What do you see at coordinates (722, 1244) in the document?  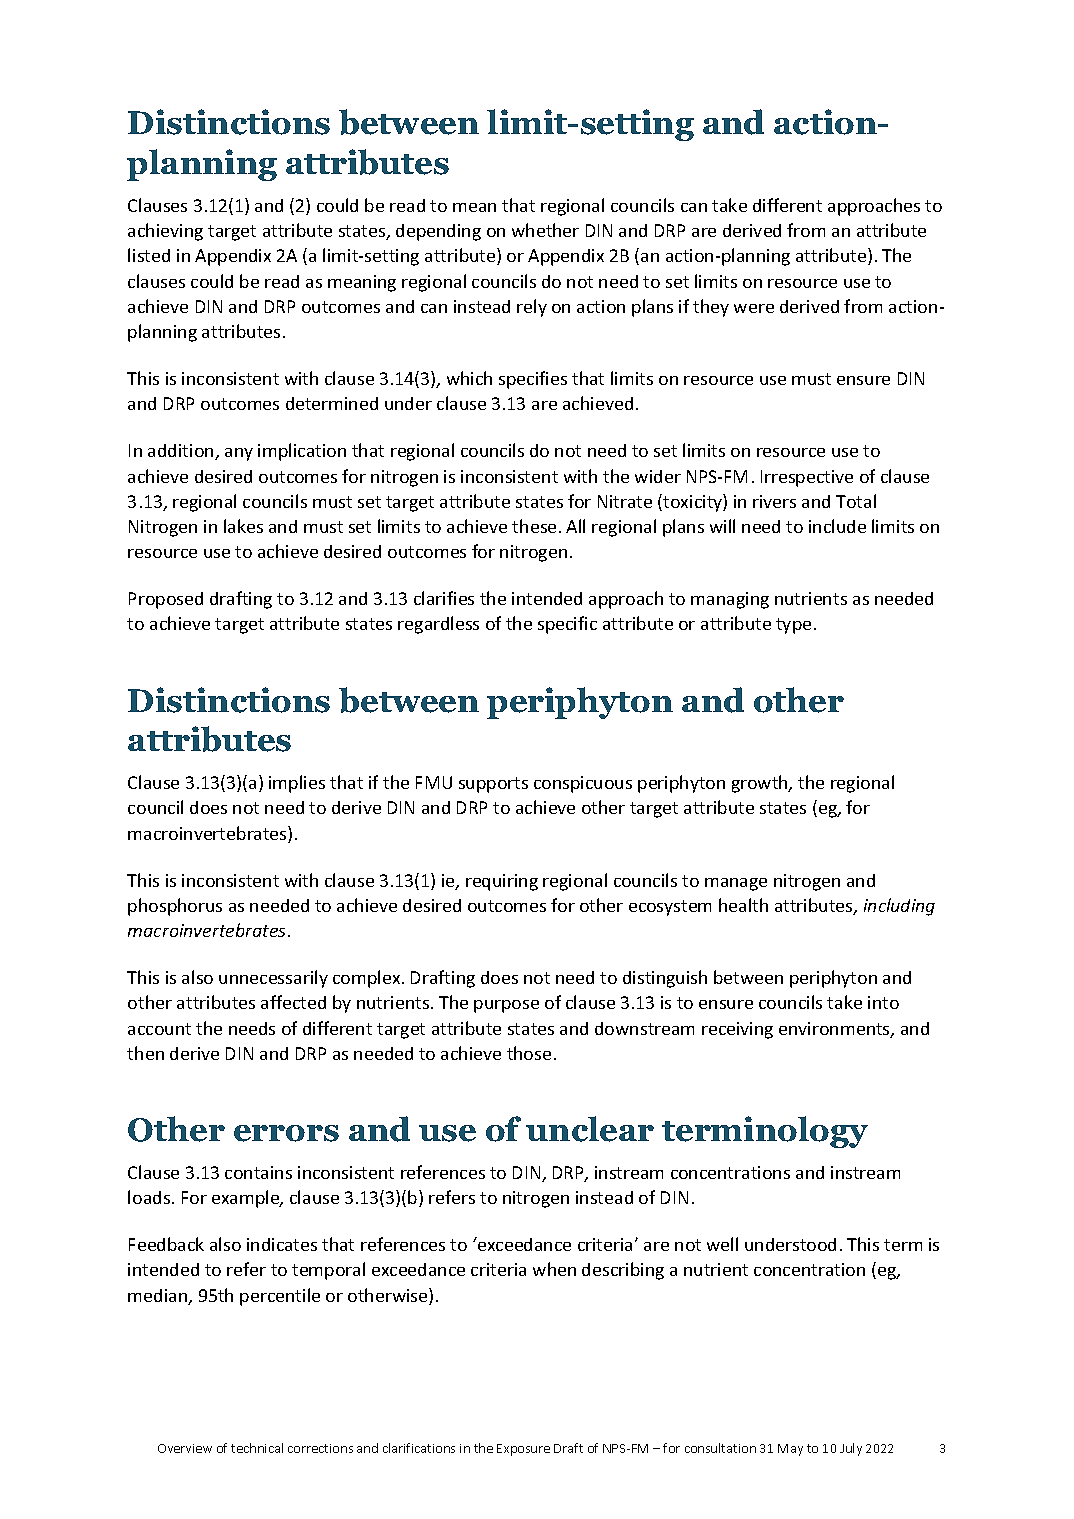 I see `well` at bounding box center [722, 1244].
